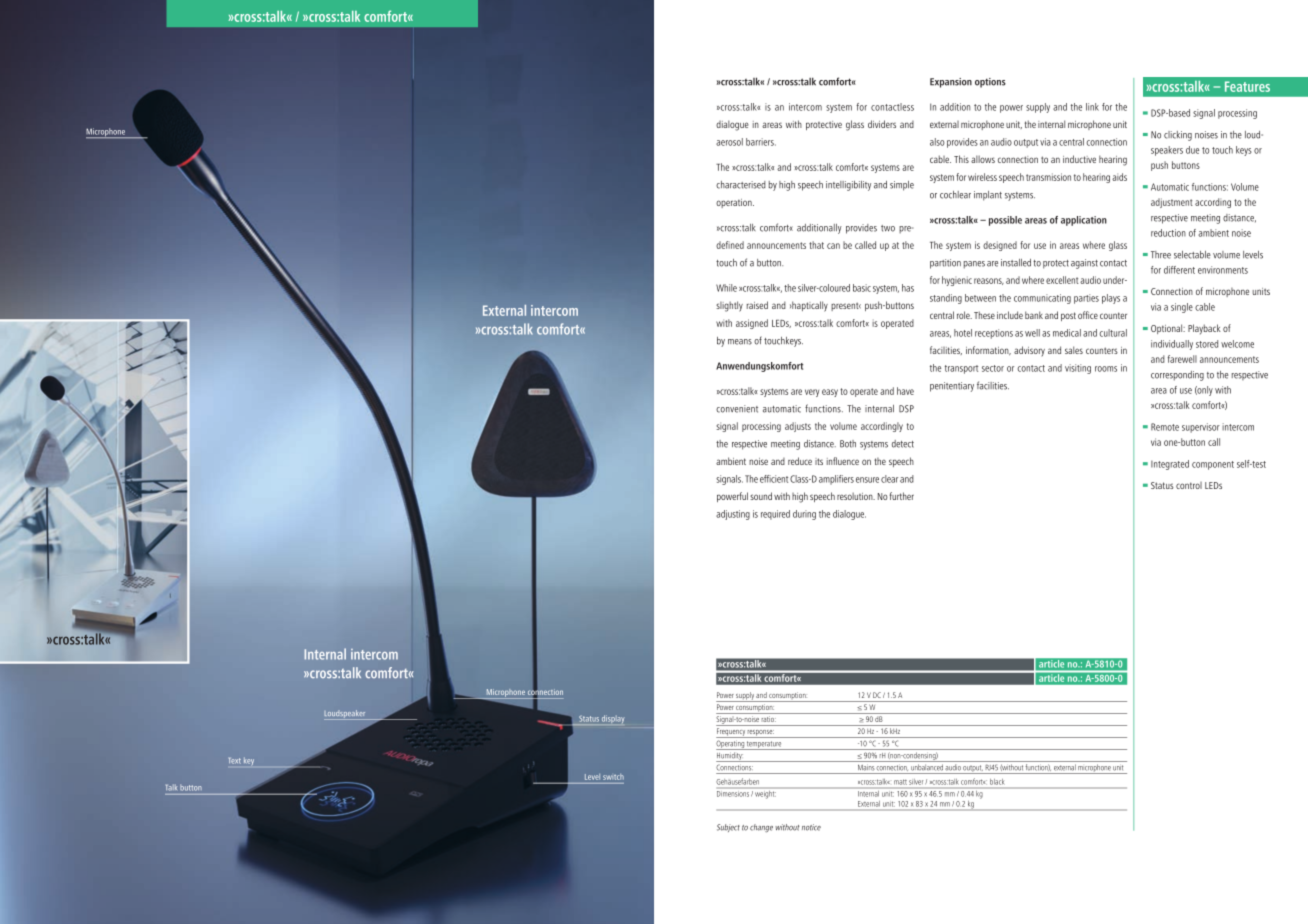 This screenshot has width=1308, height=924. What do you see at coordinates (729, 142) in the screenshot?
I see `aerosol` at bounding box center [729, 142].
